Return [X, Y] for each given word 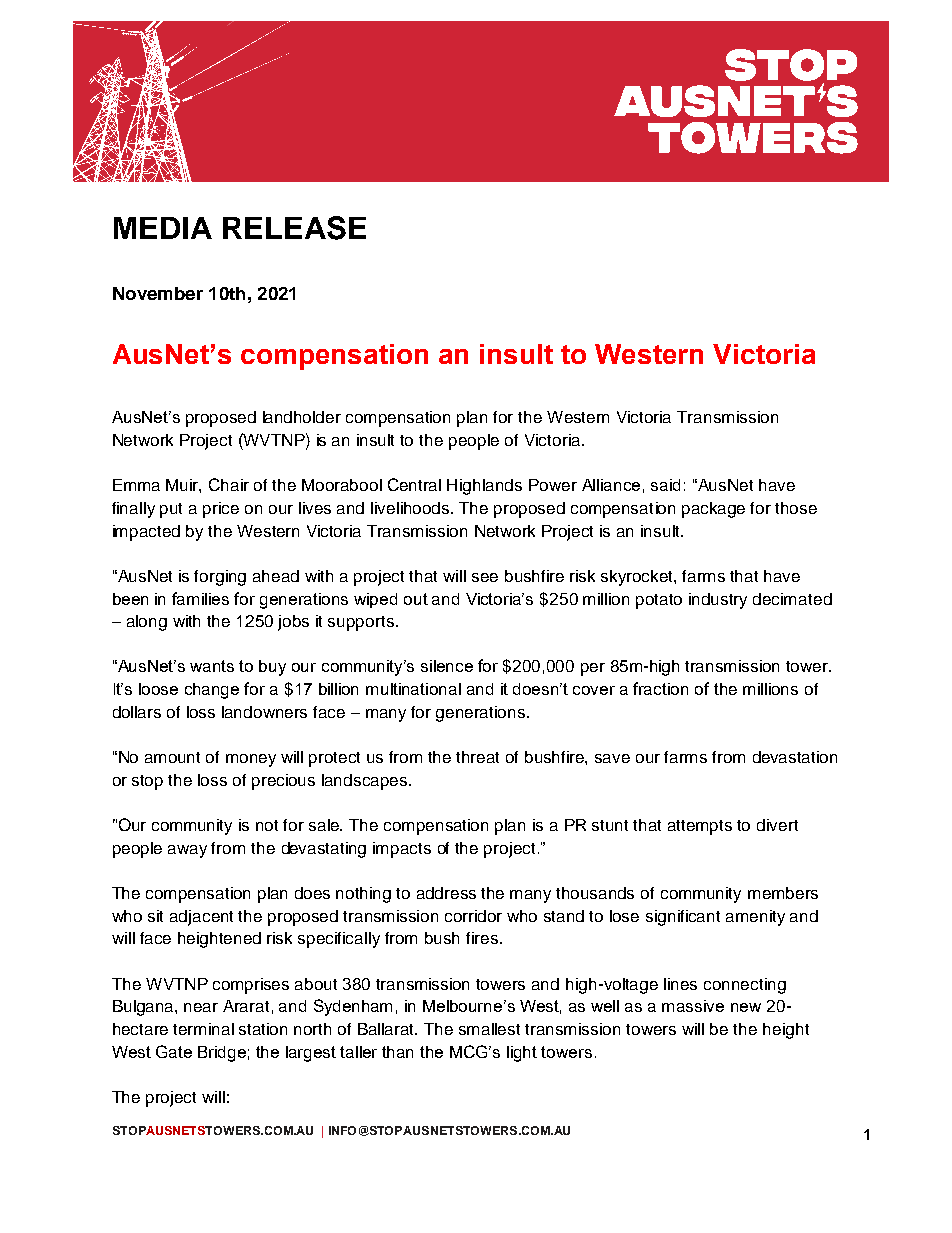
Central [414, 484]
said [665, 485]
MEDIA [163, 228]
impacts [402, 850]
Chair [229, 484]
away [187, 851]
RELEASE [294, 228]
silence [447, 666]
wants [212, 666]
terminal [203, 1029]
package [713, 510]
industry [718, 601]
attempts [700, 827]
